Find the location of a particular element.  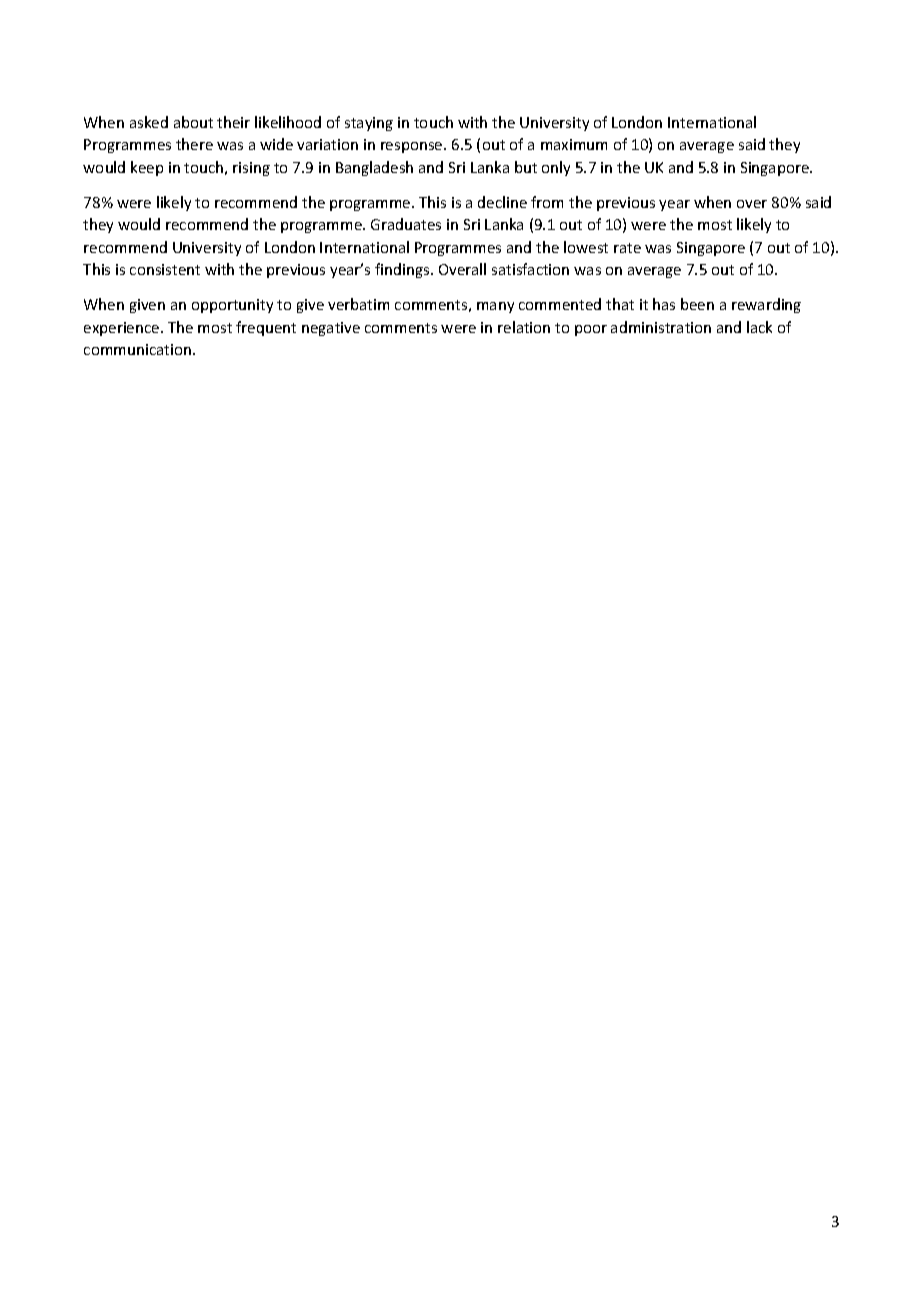

staying is located at coordinates (369, 124).
